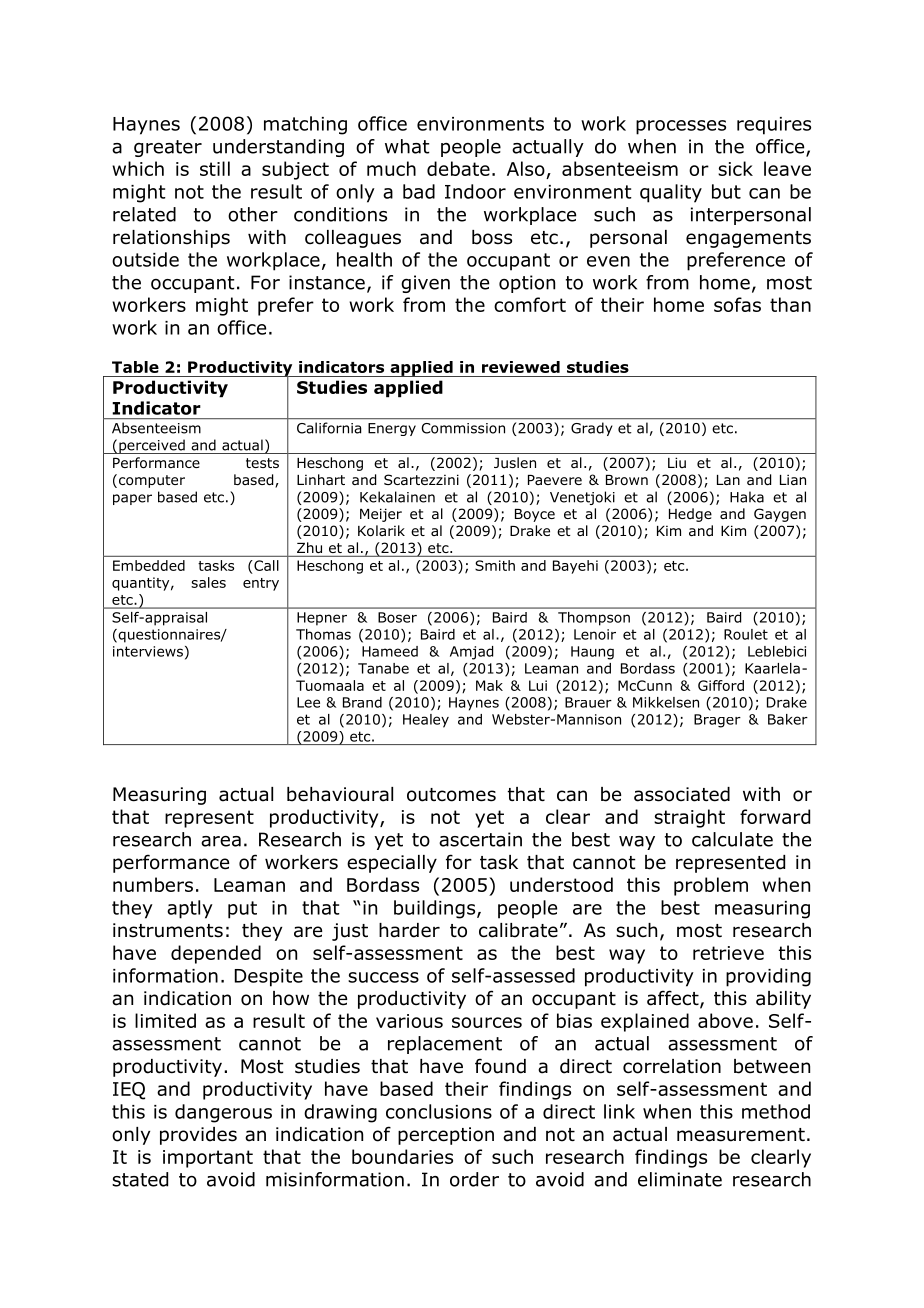 The height and width of the screenshot is (1308, 924). What do you see at coordinates (735, 168) in the screenshot?
I see `sick` at bounding box center [735, 168].
